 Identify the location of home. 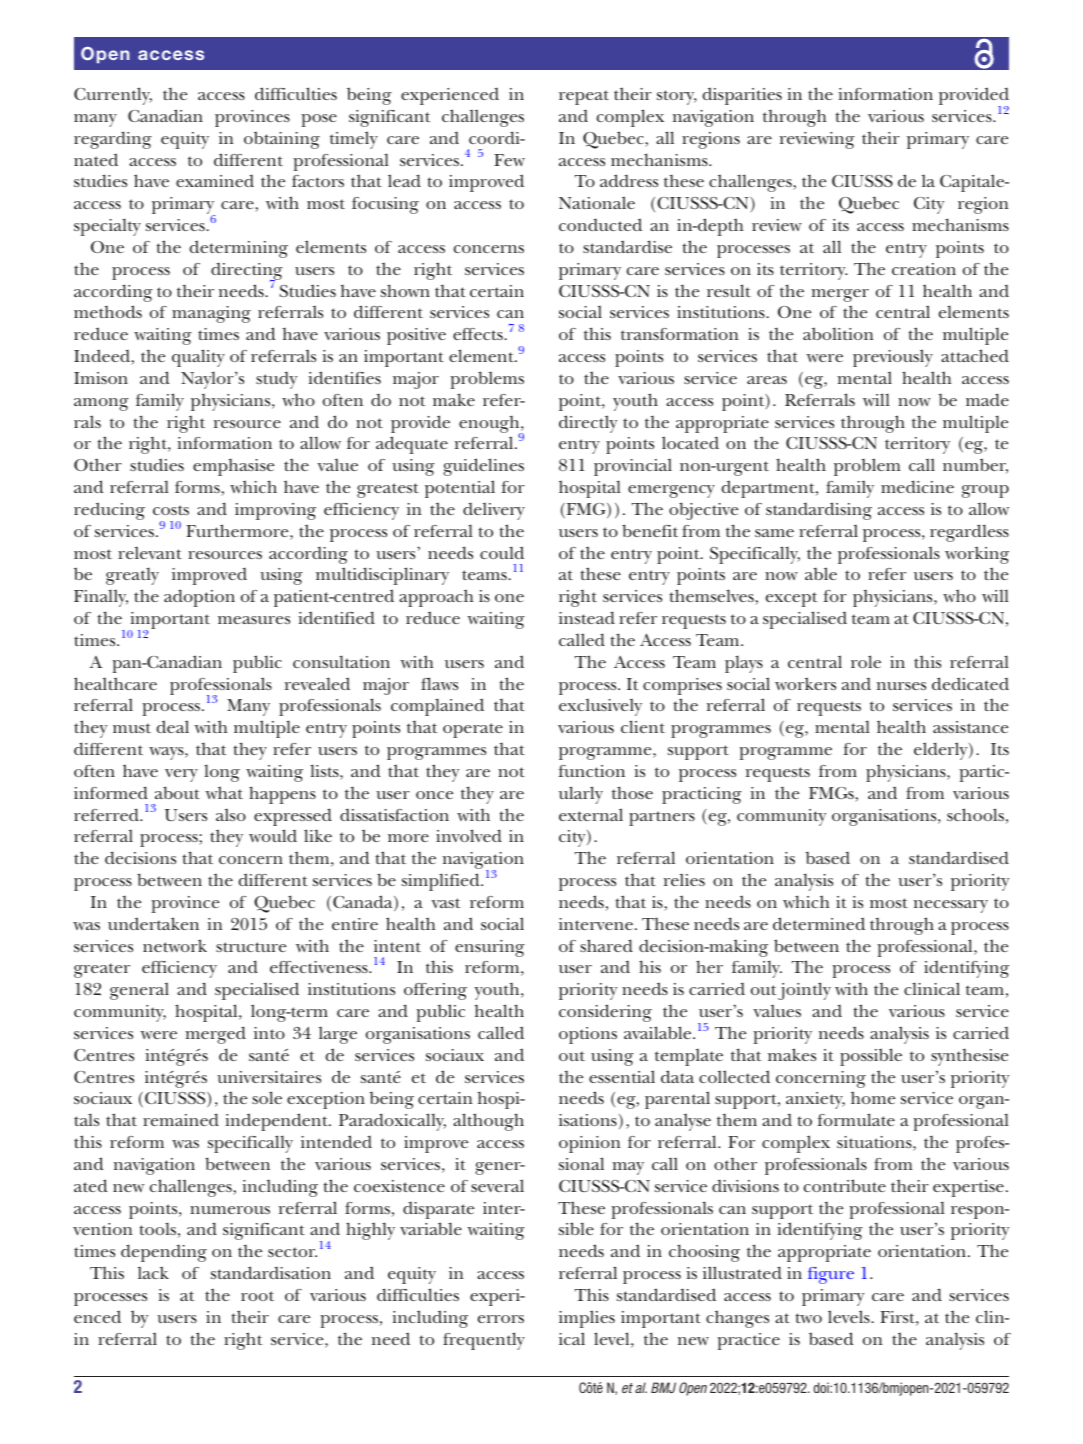
(873, 1097).
